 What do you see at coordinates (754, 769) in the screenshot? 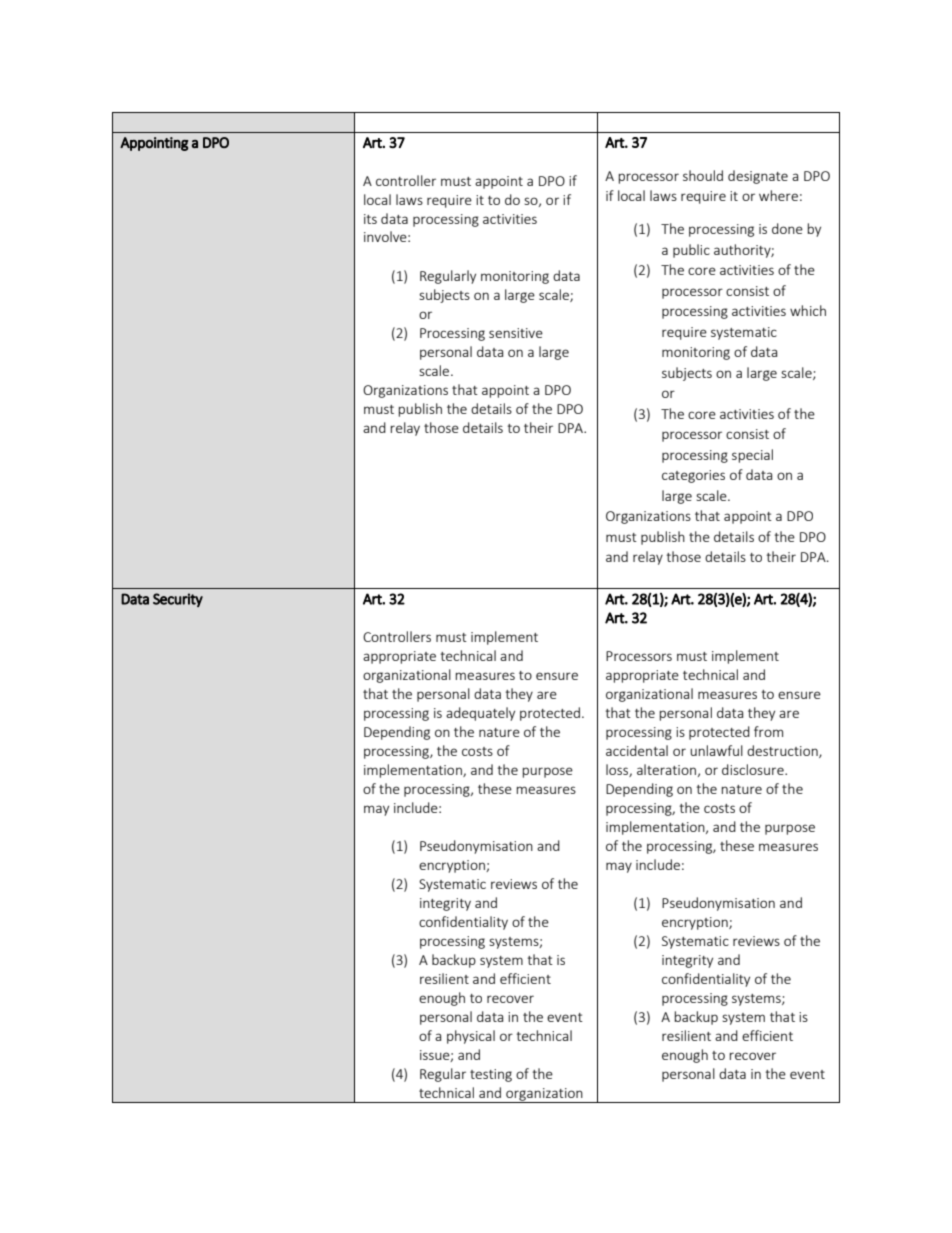
I see `disclosure` at bounding box center [754, 769].
